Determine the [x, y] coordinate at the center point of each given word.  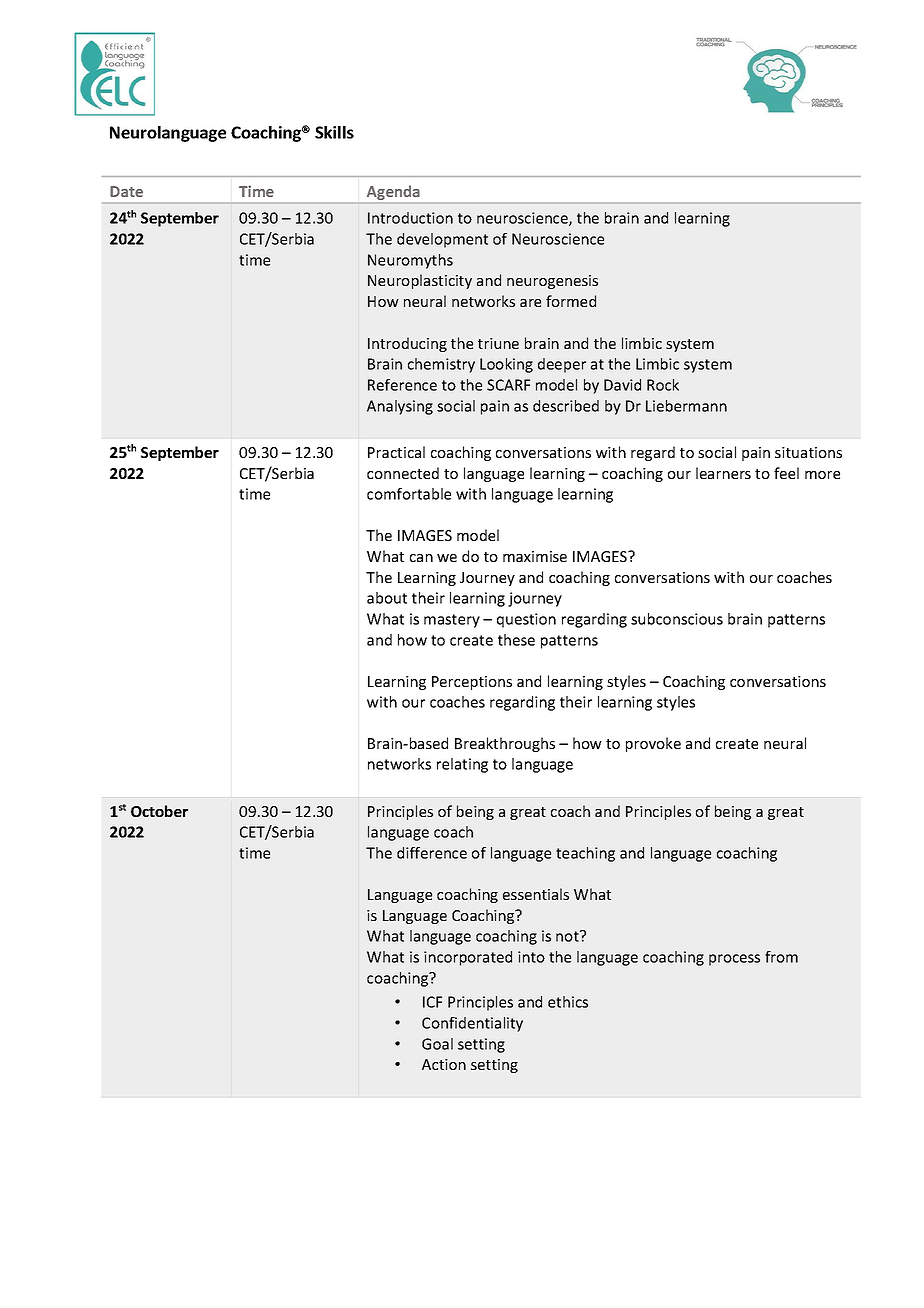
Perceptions [472, 683]
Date [126, 191]
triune [498, 343]
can [421, 558]
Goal [437, 1044]
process [734, 960]
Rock [663, 385]
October [159, 811]
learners [723, 473]
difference [432, 853]
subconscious [677, 619]
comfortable [409, 494]
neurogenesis [552, 282]
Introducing [407, 344]
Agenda [393, 192]
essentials [536, 894]
